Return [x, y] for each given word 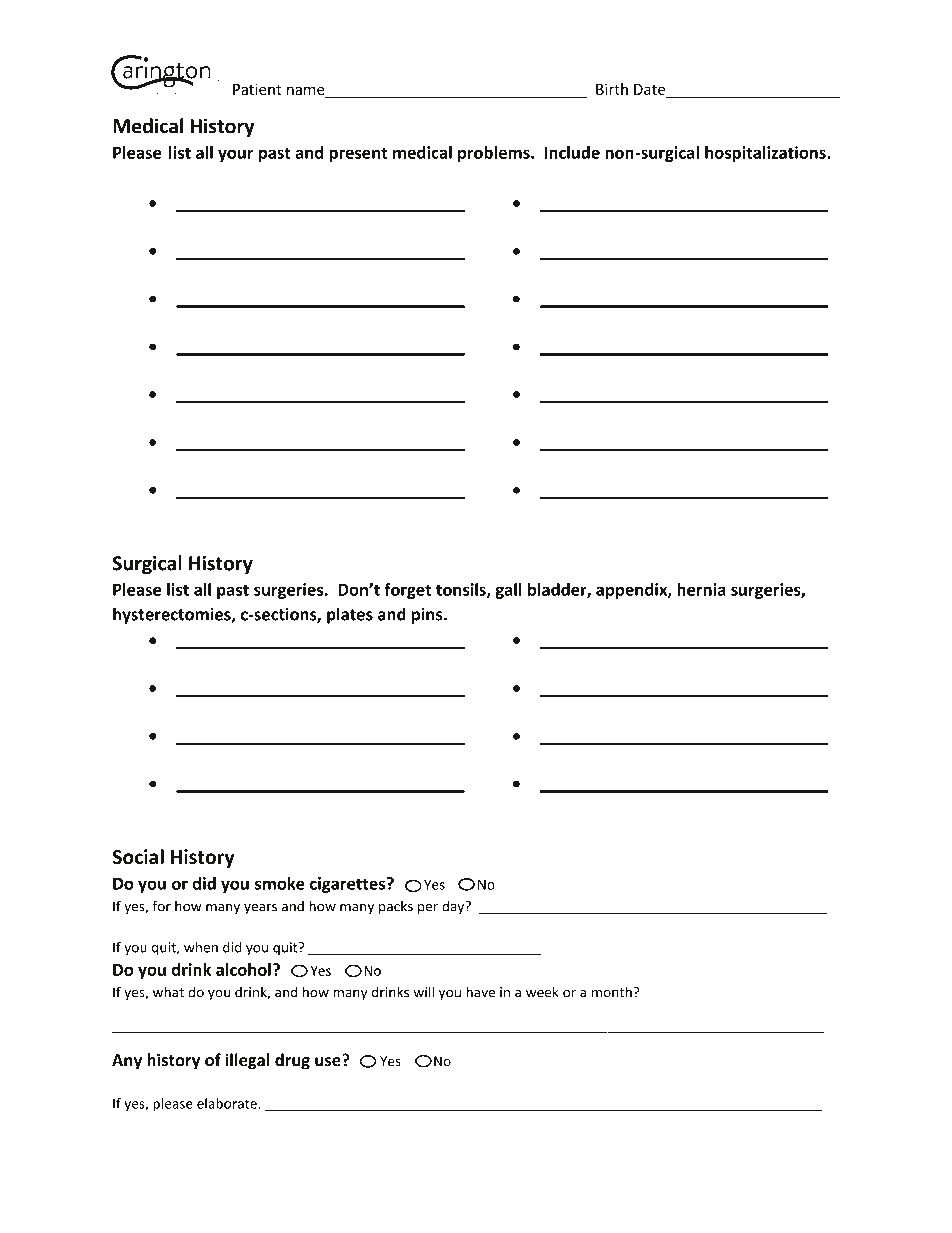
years [260, 909]
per [428, 909]
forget [407, 591]
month [612, 992]
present [358, 154]
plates [350, 615]
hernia [701, 589]
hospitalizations [766, 154]
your [236, 155]
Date [651, 91]
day [454, 907]
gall [508, 591]
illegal [248, 1061]
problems [495, 154]
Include [572, 152]
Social [138, 856]
